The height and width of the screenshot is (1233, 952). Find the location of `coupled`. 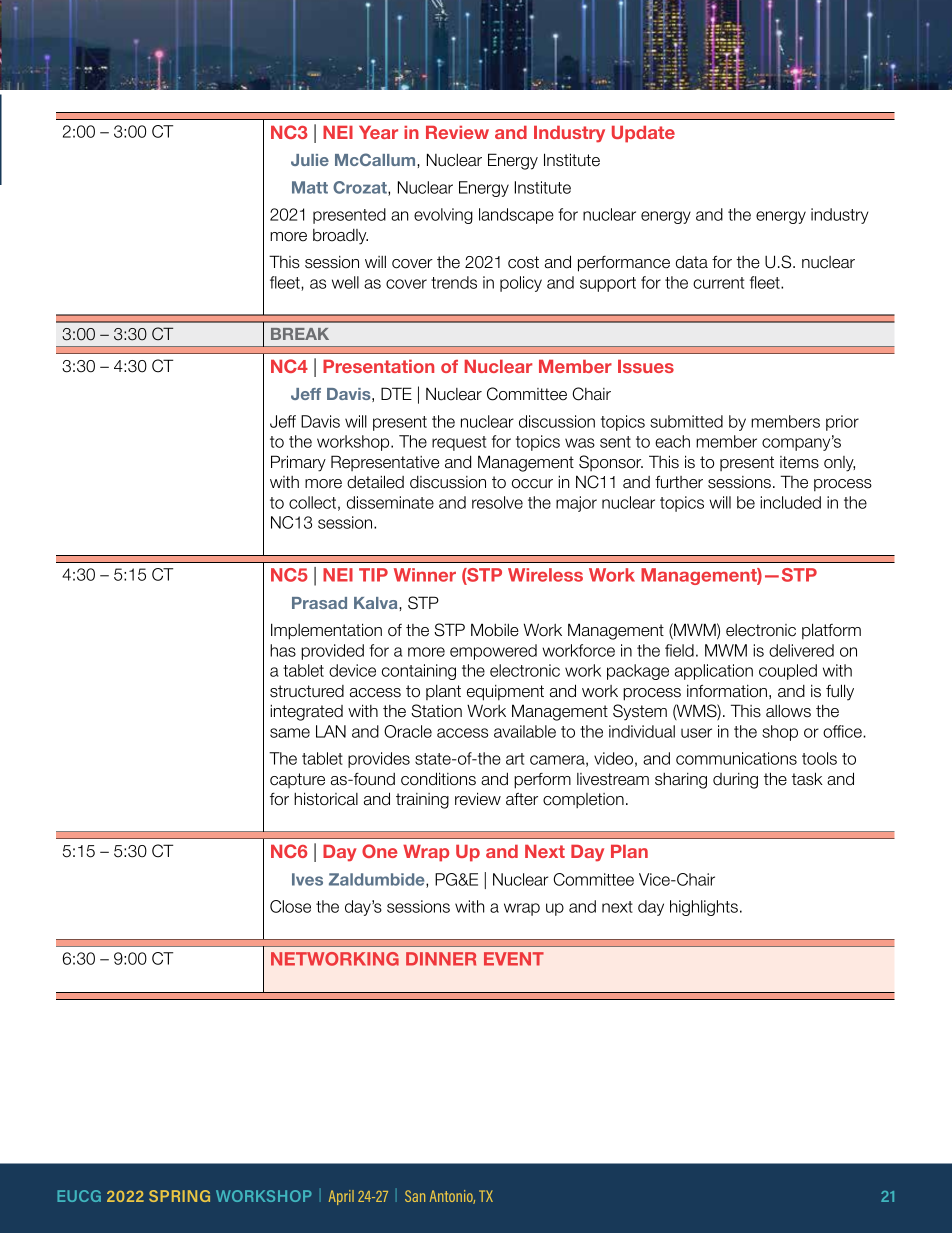

coupled is located at coordinates (788, 672).
